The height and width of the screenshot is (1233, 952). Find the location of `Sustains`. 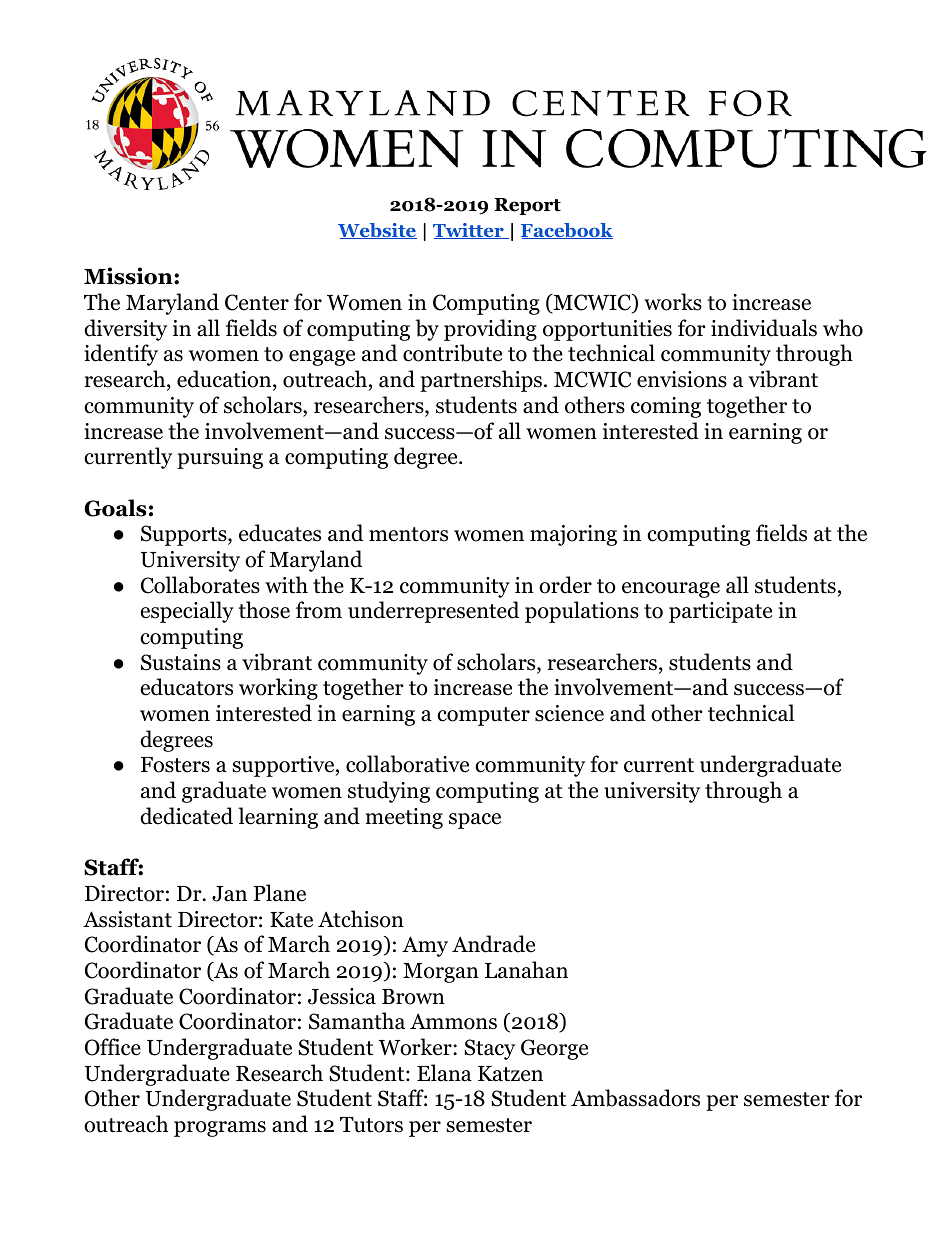

Sustains is located at coordinates (181, 662).
